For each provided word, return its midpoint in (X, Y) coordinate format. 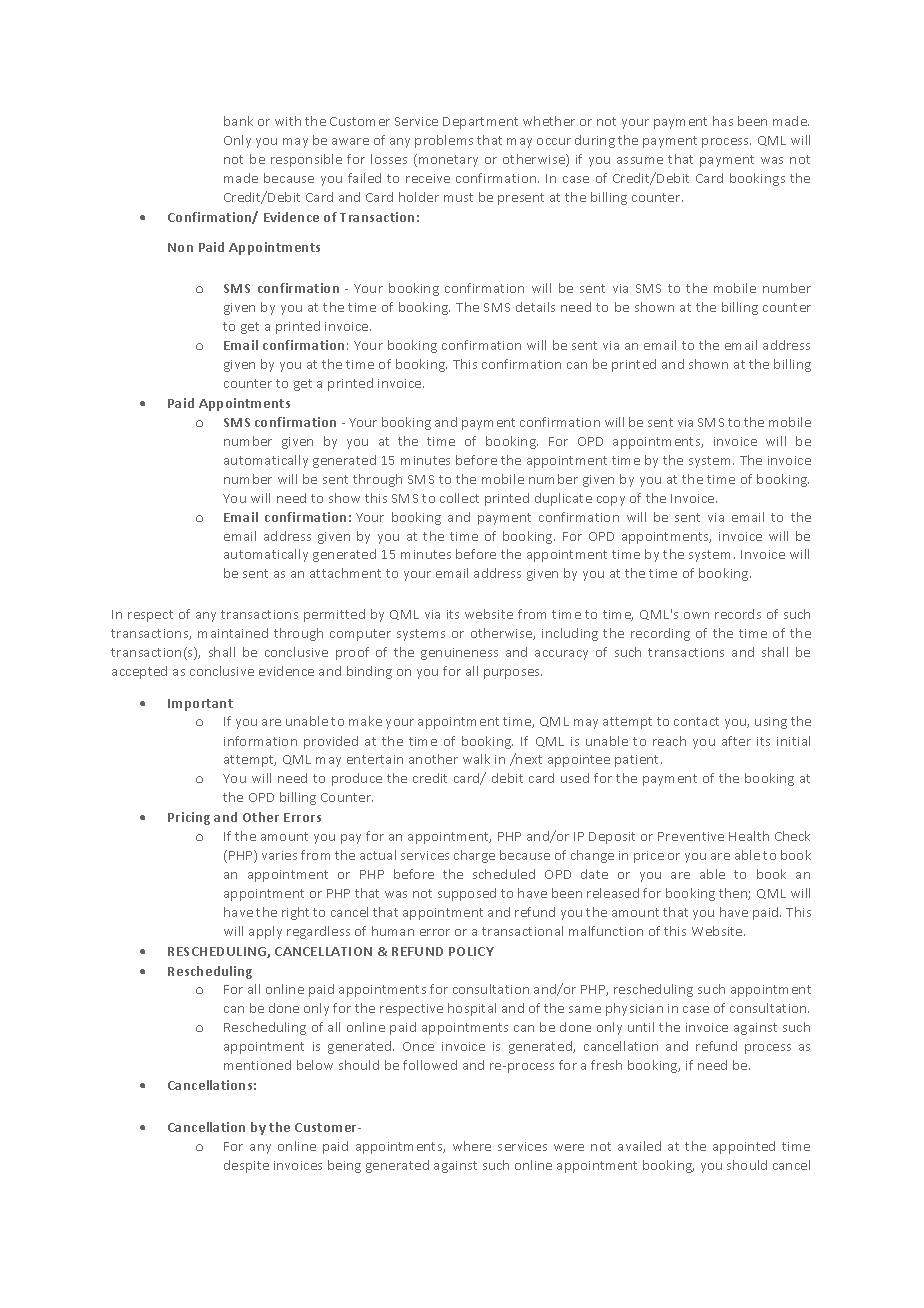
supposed (467, 894)
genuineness (459, 654)
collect (459, 498)
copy (611, 501)
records (738, 614)
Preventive (691, 836)
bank (238, 121)
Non (180, 247)
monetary (448, 161)
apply (265, 932)
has (723, 121)
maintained (233, 633)
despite (246, 1166)
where (472, 1146)
